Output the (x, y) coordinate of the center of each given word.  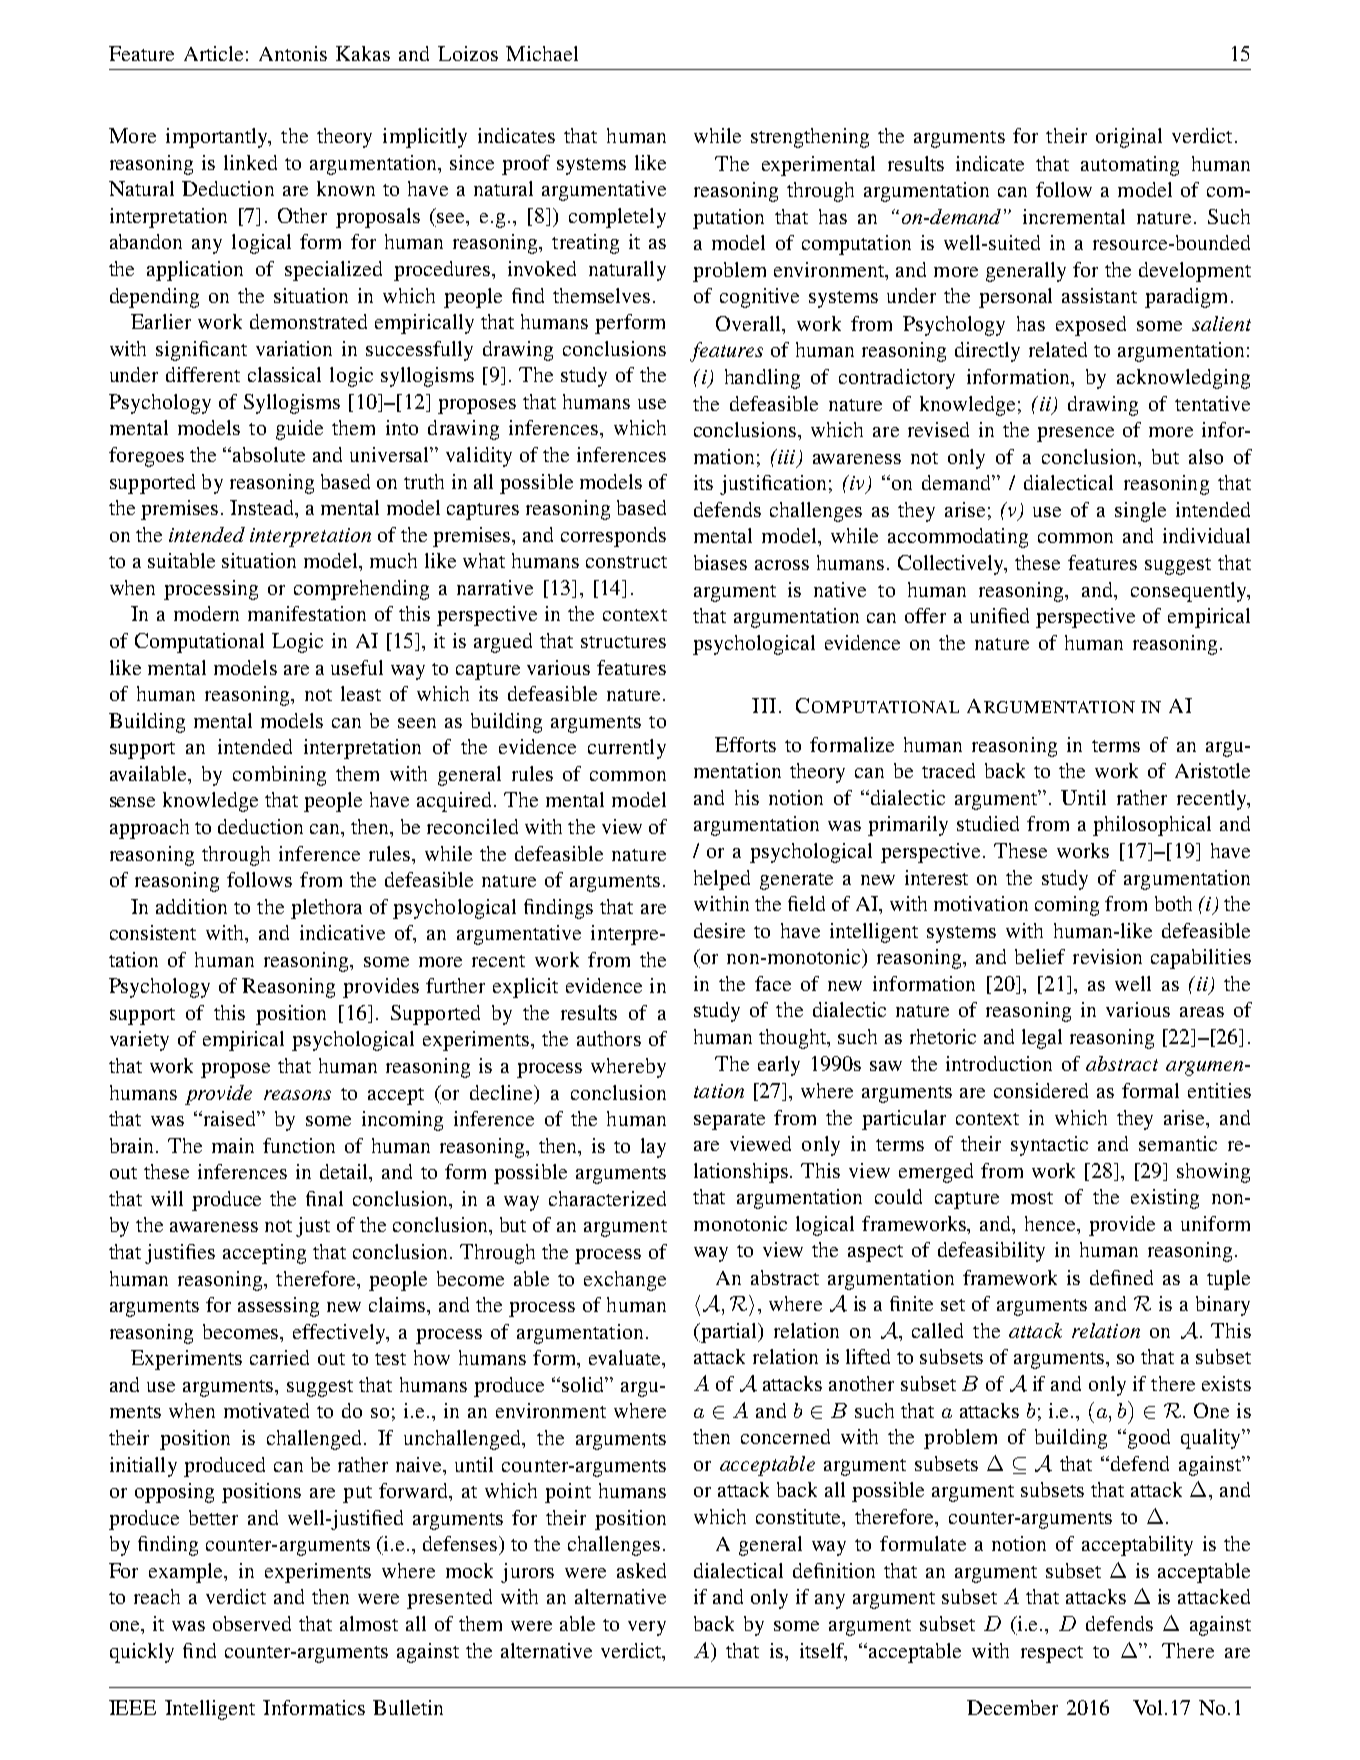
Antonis (293, 53)
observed (252, 1623)
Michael (542, 53)
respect (1052, 1654)
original (1129, 138)
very (647, 1628)
